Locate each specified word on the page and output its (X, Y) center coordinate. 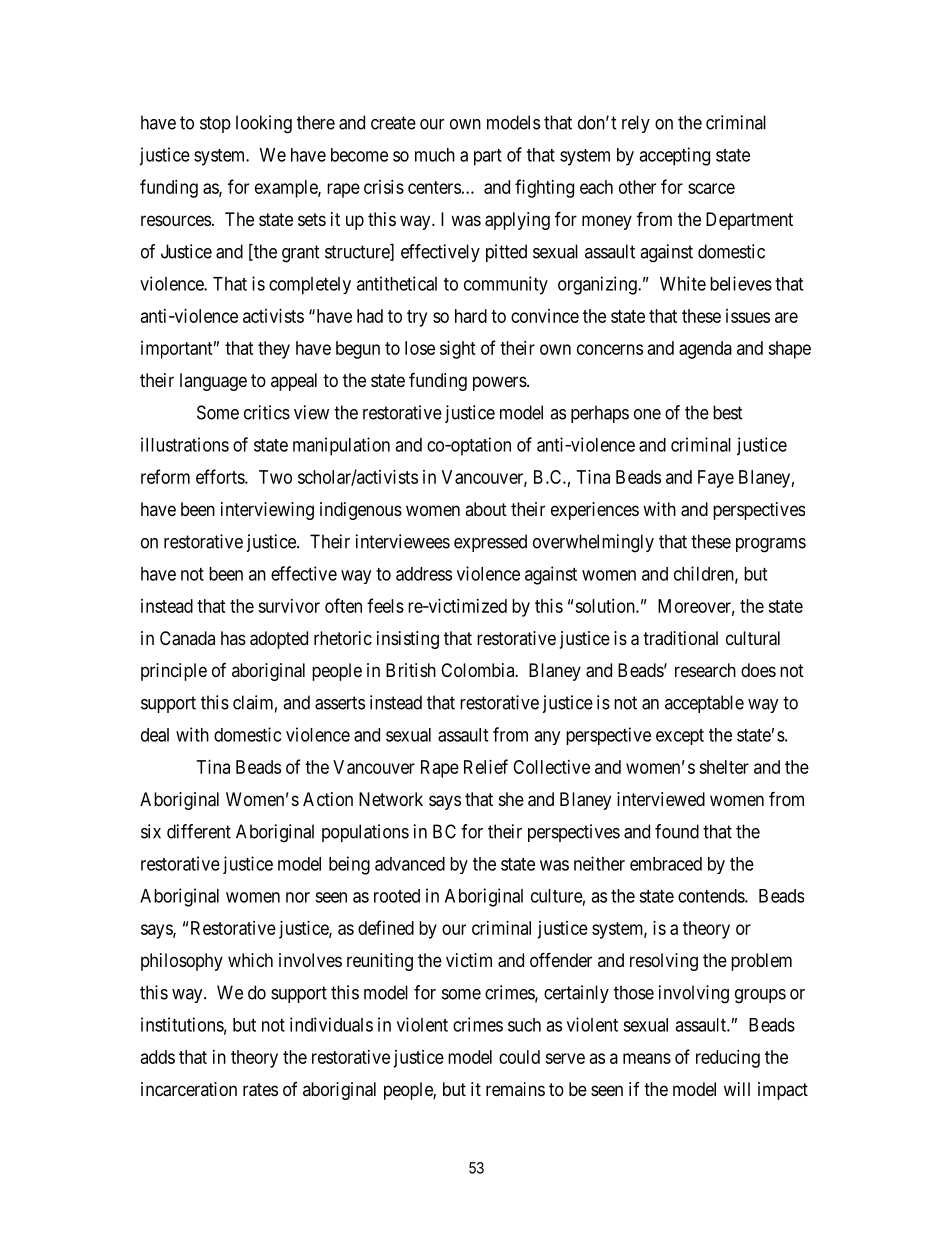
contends (712, 896)
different (199, 831)
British (411, 670)
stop (215, 124)
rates (260, 1090)
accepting (674, 156)
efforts (221, 476)
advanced (410, 864)
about (486, 509)
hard (471, 316)
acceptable (704, 704)
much (435, 155)
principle (174, 672)
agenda (705, 350)
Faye (716, 479)
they (274, 350)
